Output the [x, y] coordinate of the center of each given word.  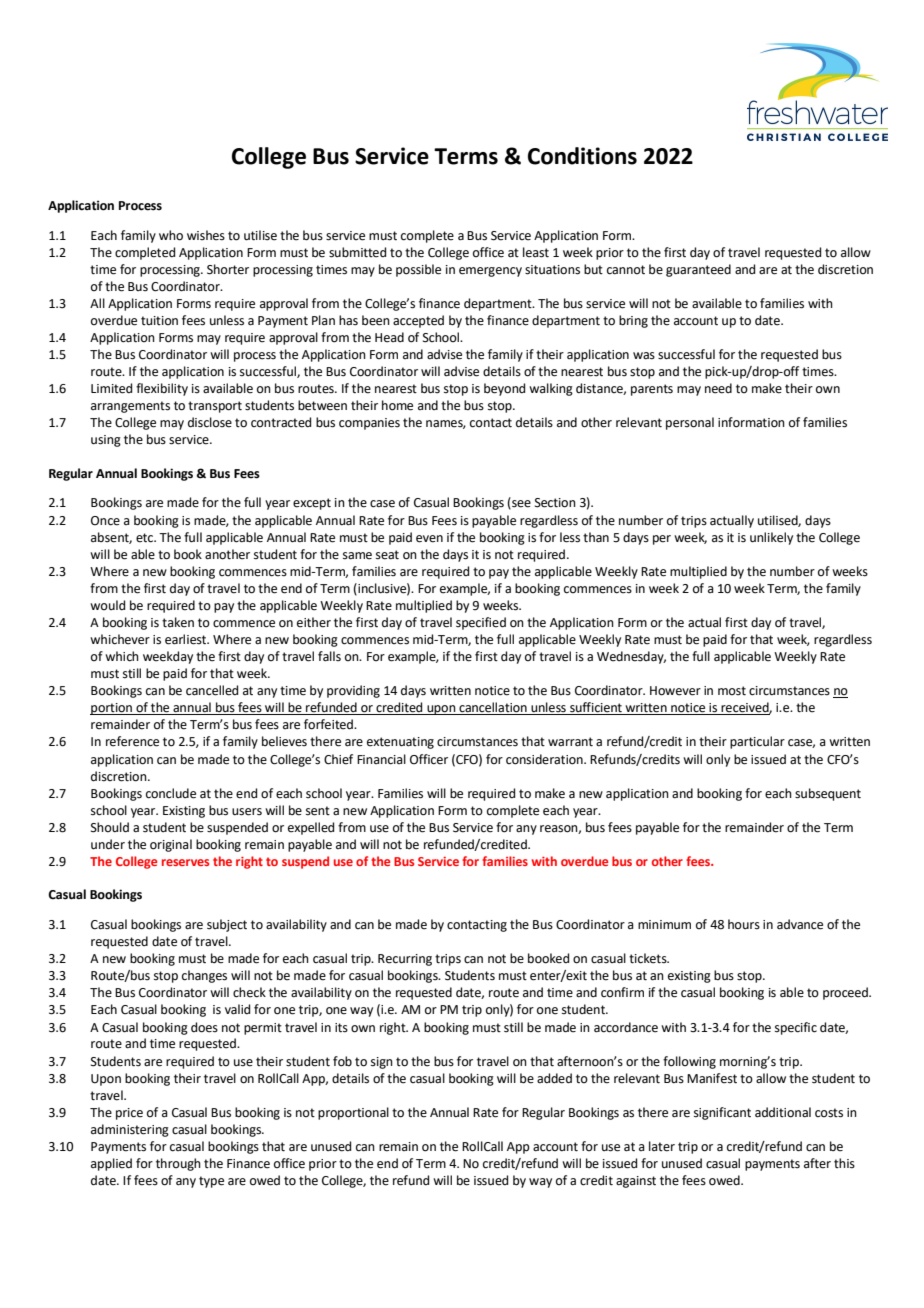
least [536, 252]
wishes [206, 235]
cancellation [493, 708]
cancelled [212, 690]
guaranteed [698, 270]
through [178, 1164]
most [732, 691]
